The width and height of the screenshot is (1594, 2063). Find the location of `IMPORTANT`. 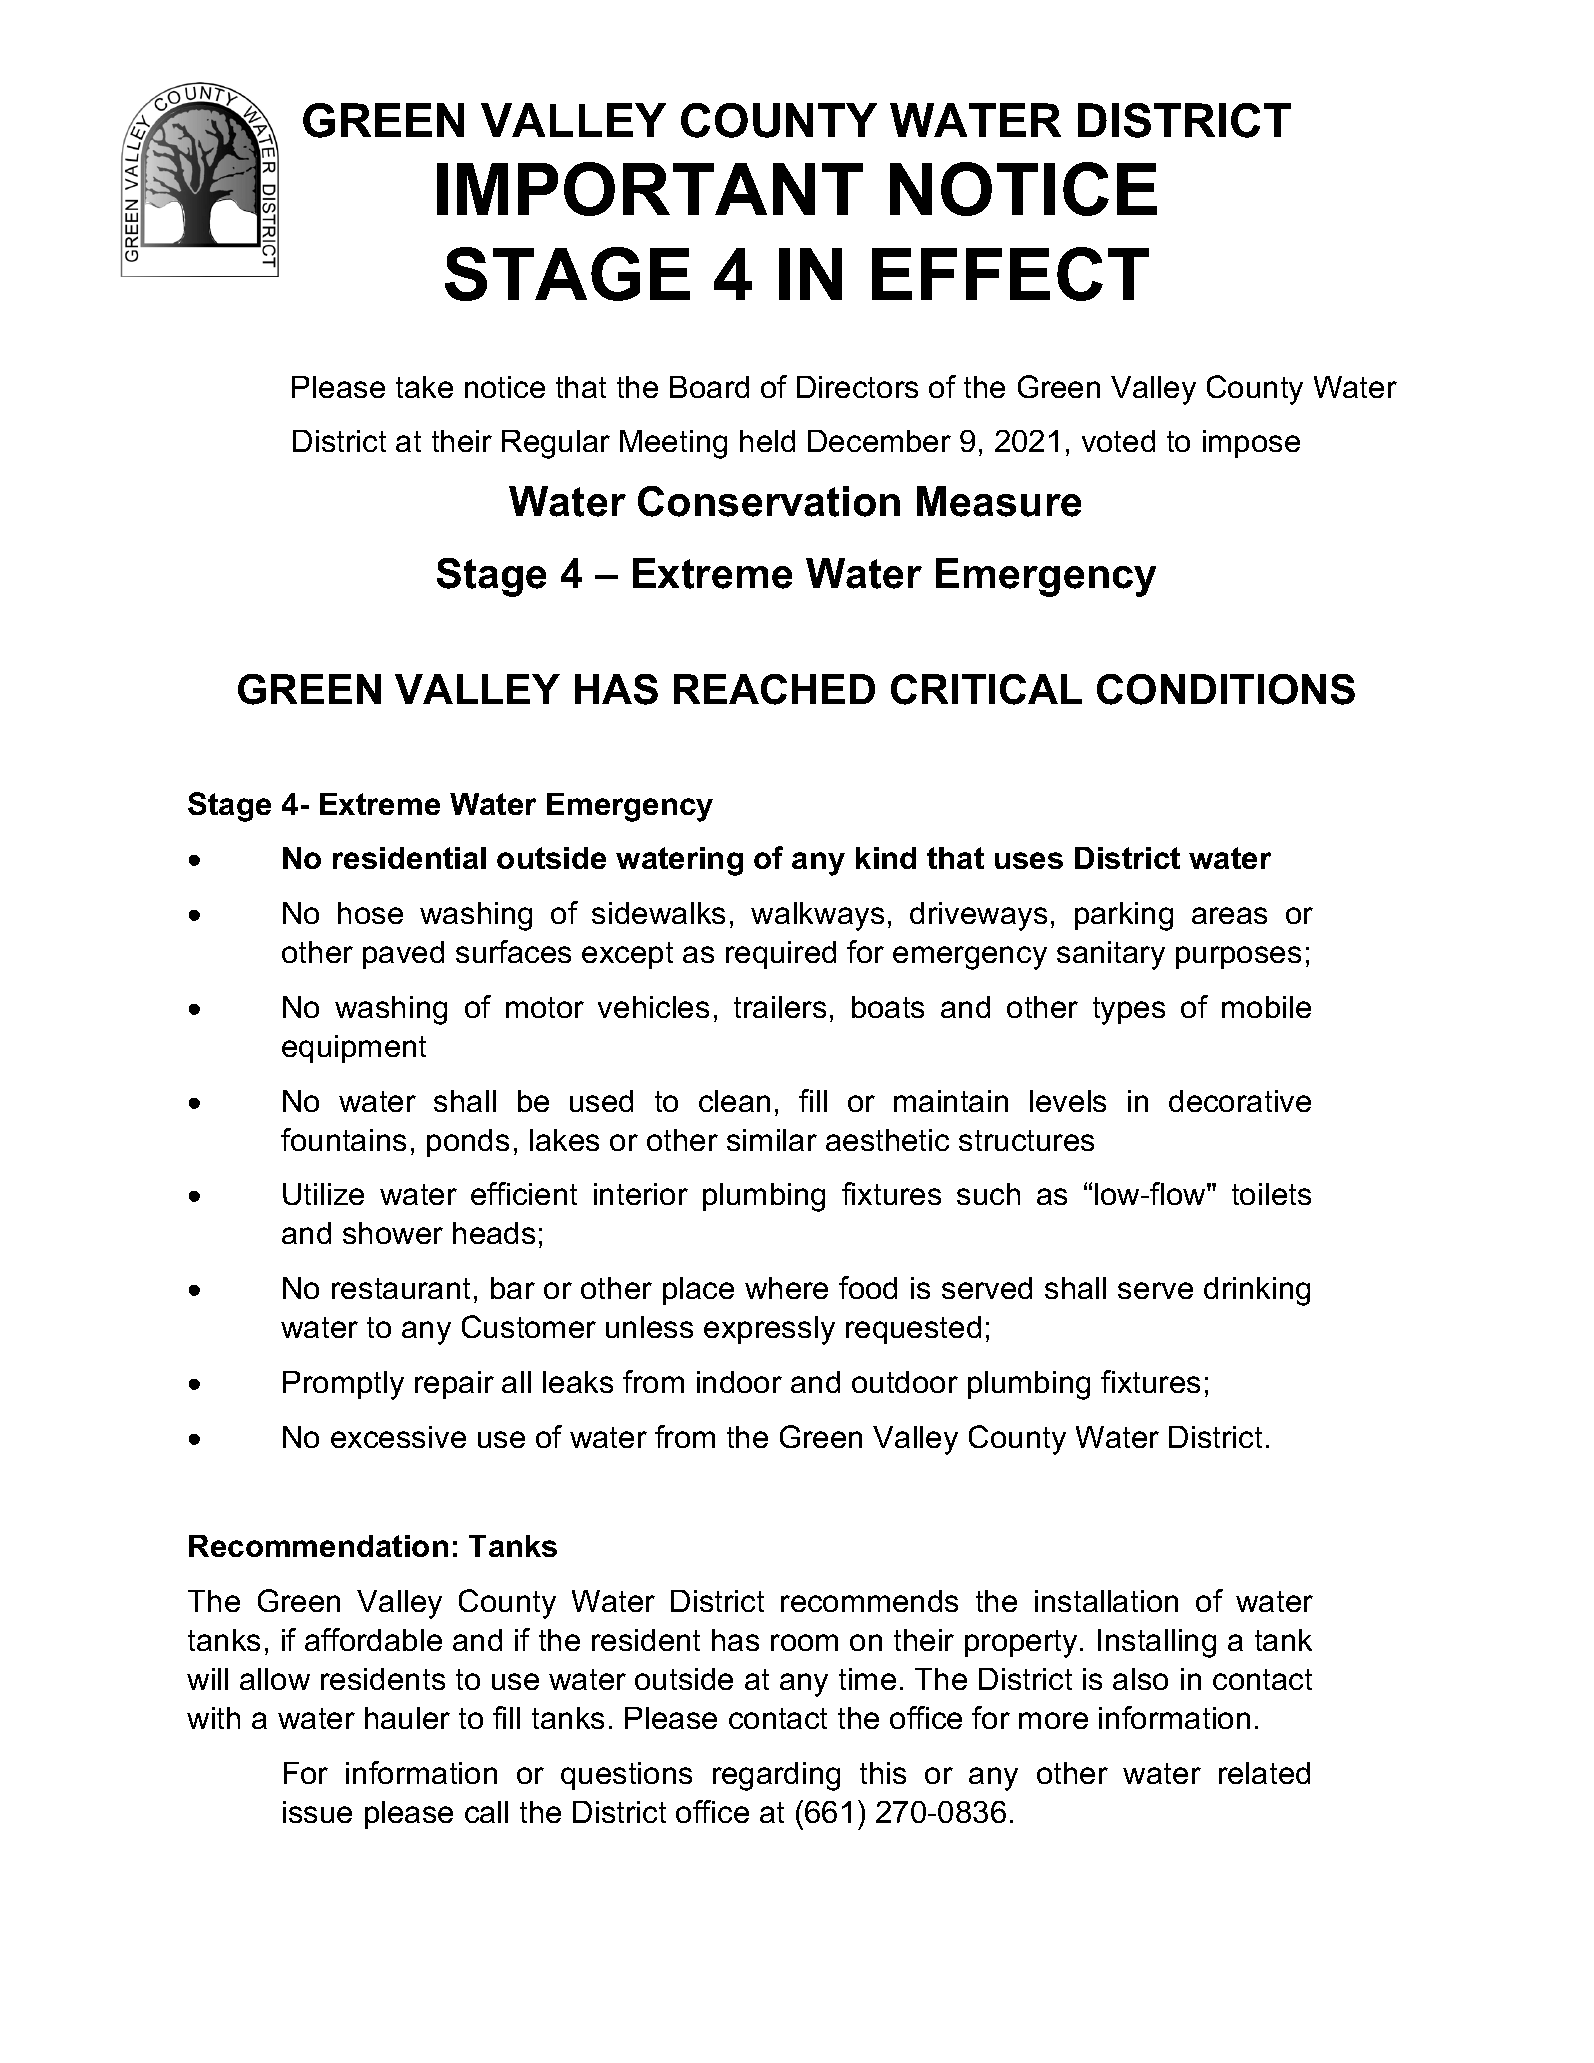

IMPORTANT is located at coordinates (650, 189).
